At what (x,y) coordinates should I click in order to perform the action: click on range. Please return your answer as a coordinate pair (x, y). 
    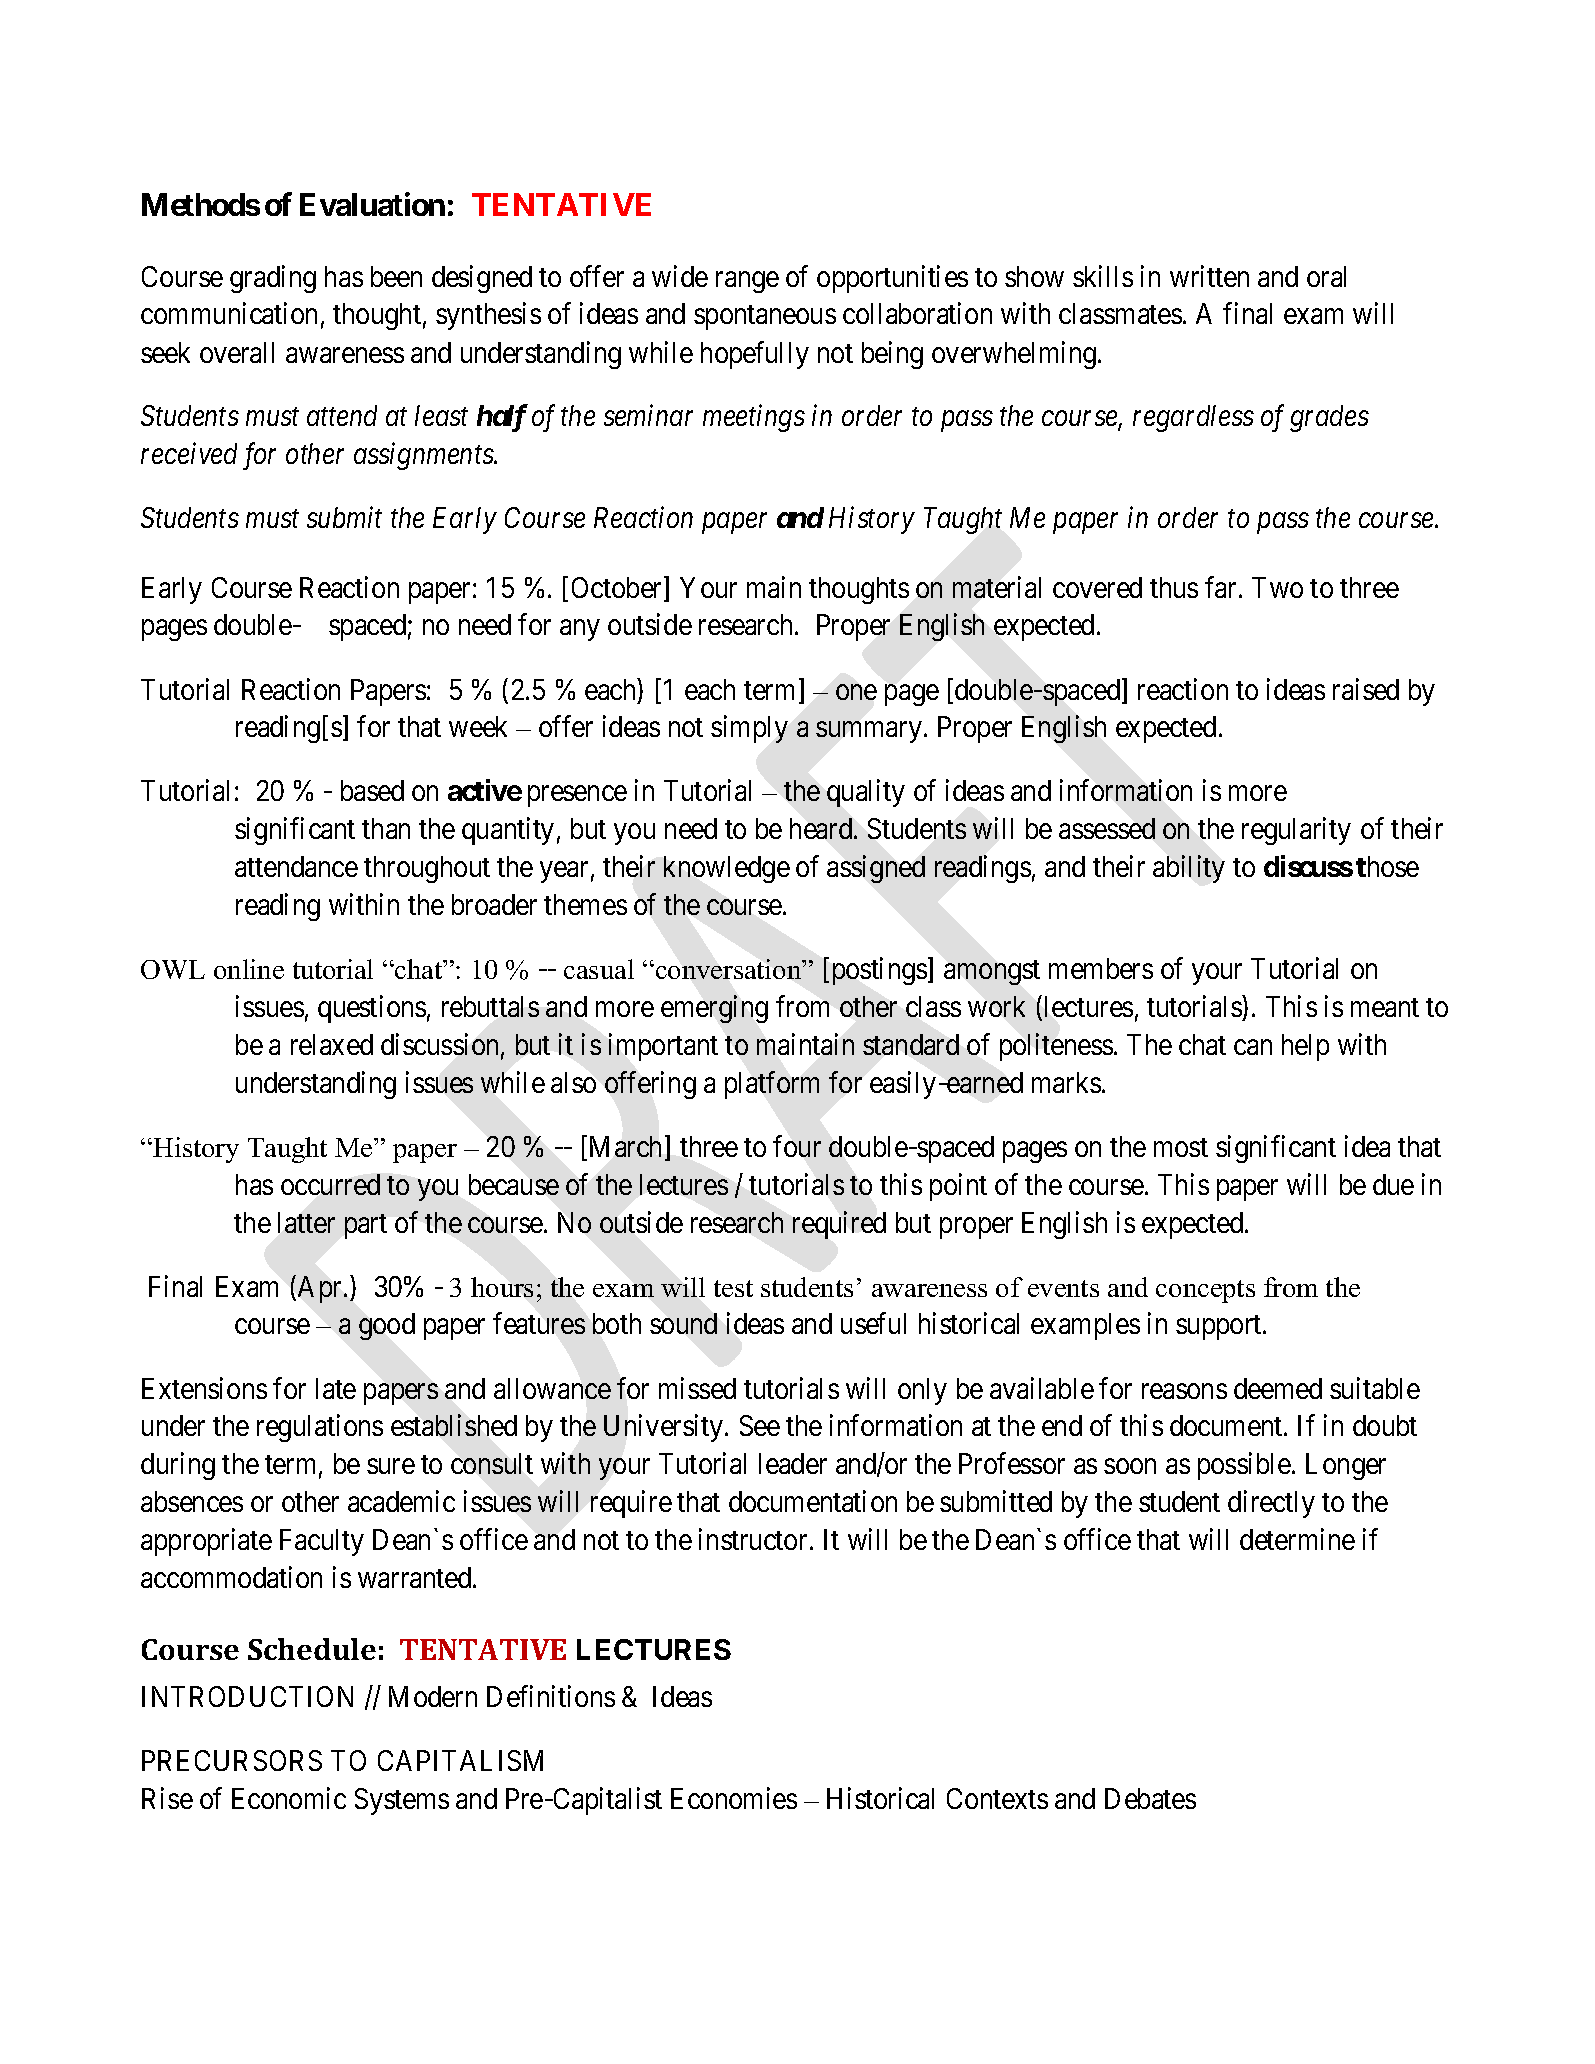
    Looking at the image, I should click on (747, 282).
